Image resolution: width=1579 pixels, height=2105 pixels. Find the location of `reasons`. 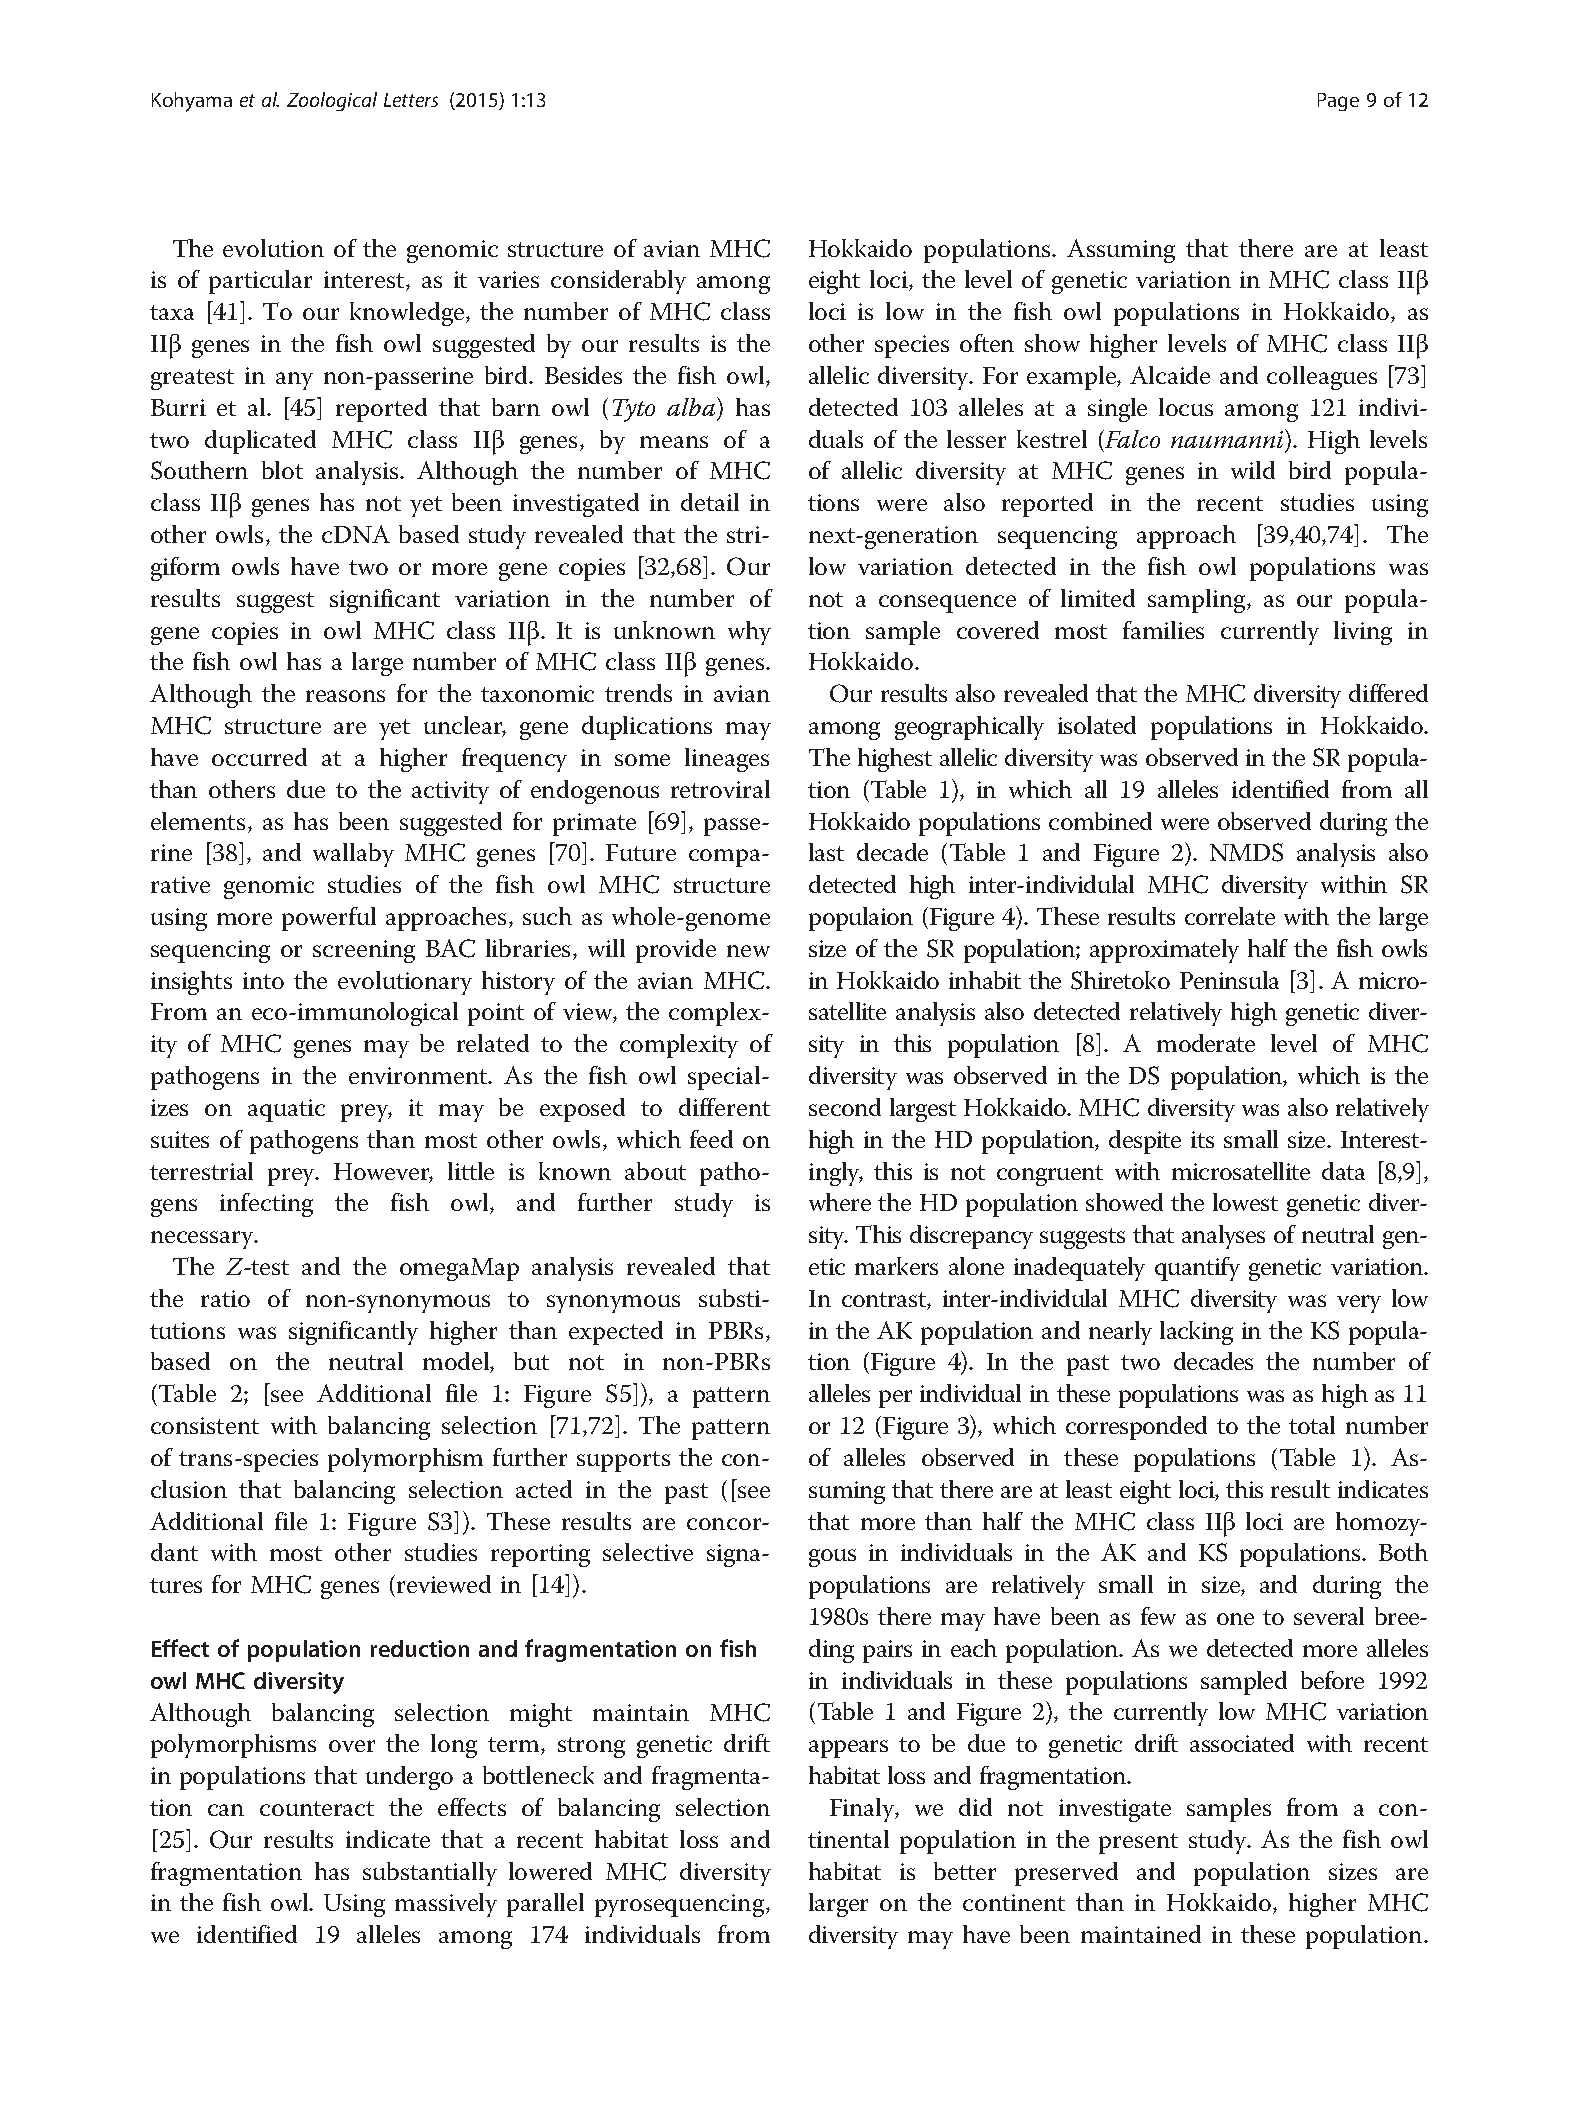

reasons is located at coordinates (345, 696).
